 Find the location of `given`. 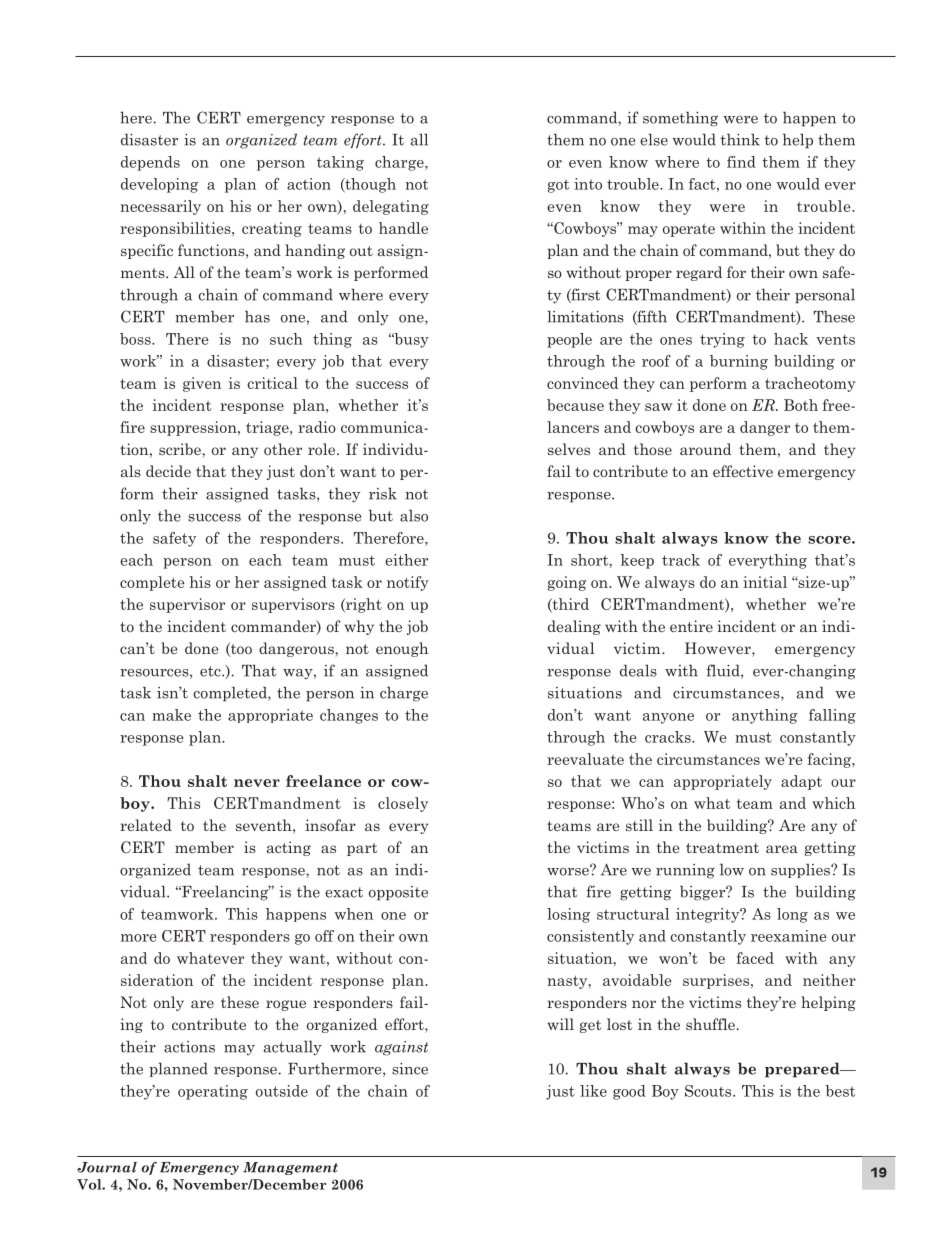

given is located at coordinates (202, 384).
